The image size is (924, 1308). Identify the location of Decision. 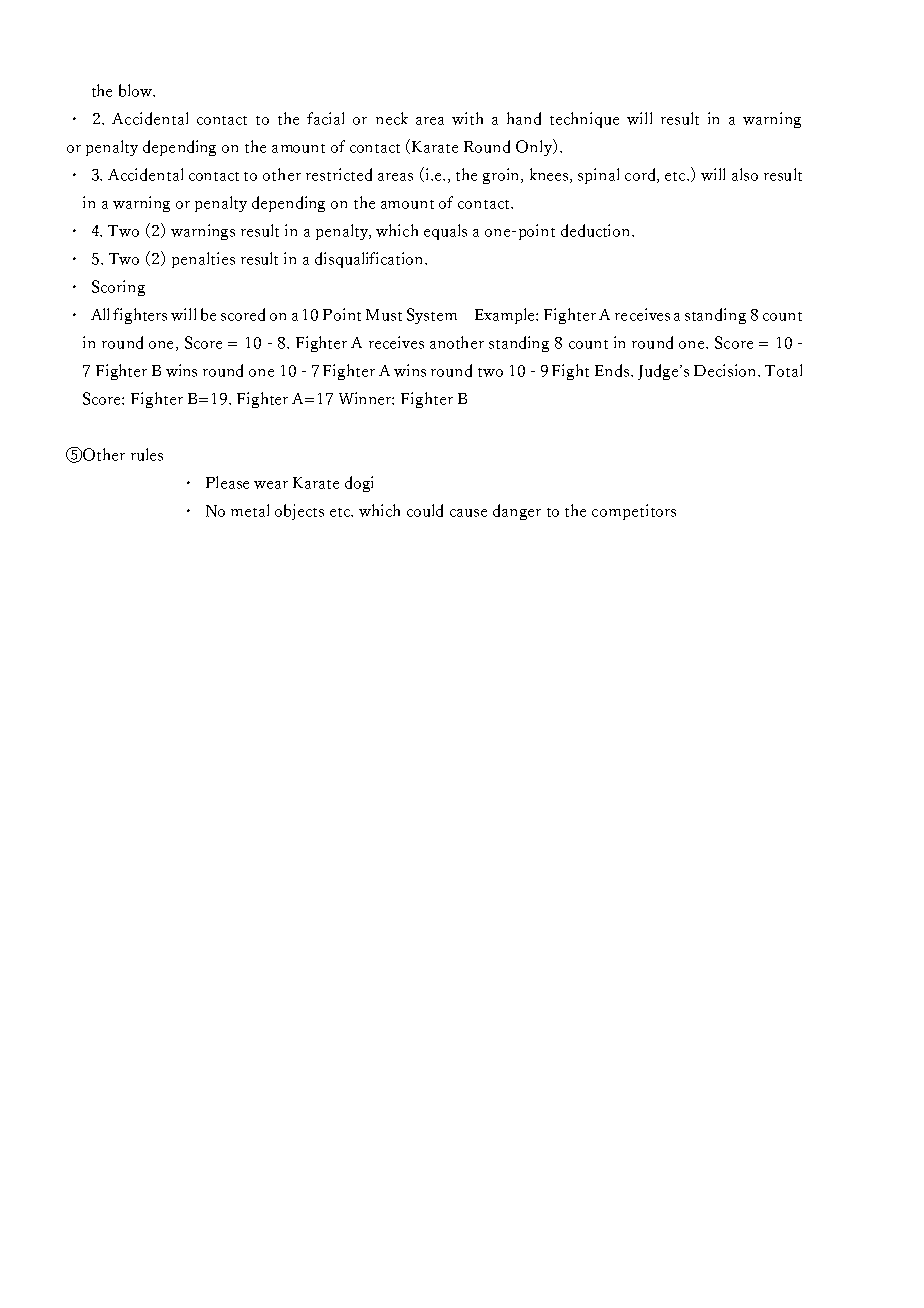
(726, 370).
